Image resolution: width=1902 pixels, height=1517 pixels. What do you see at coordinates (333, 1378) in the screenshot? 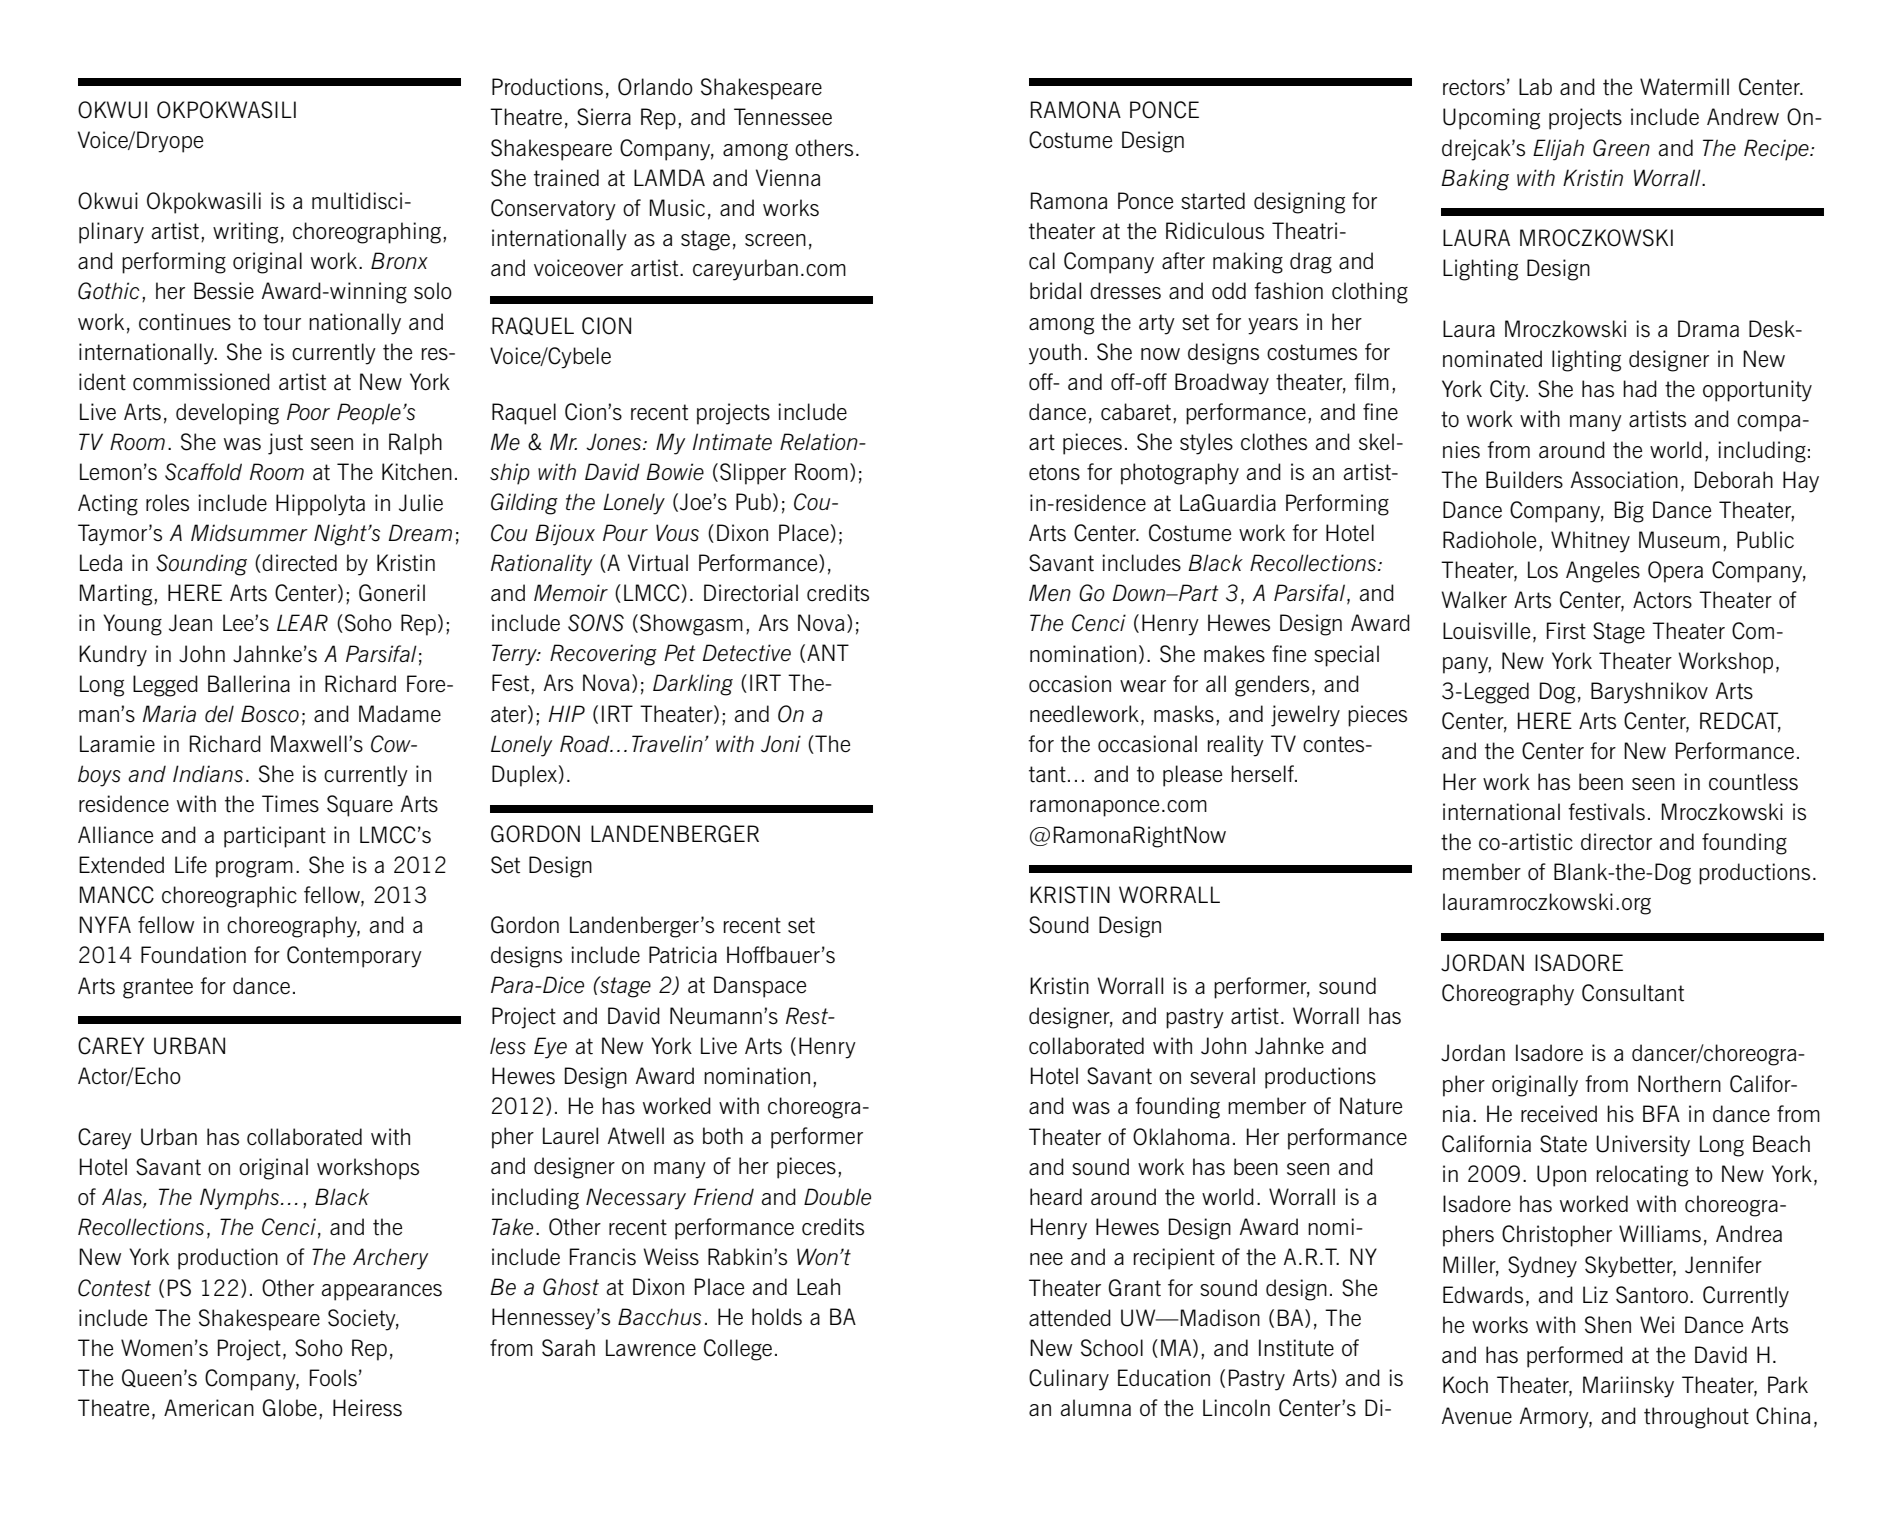
I see `Fools` at bounding box center [333, 1378].
